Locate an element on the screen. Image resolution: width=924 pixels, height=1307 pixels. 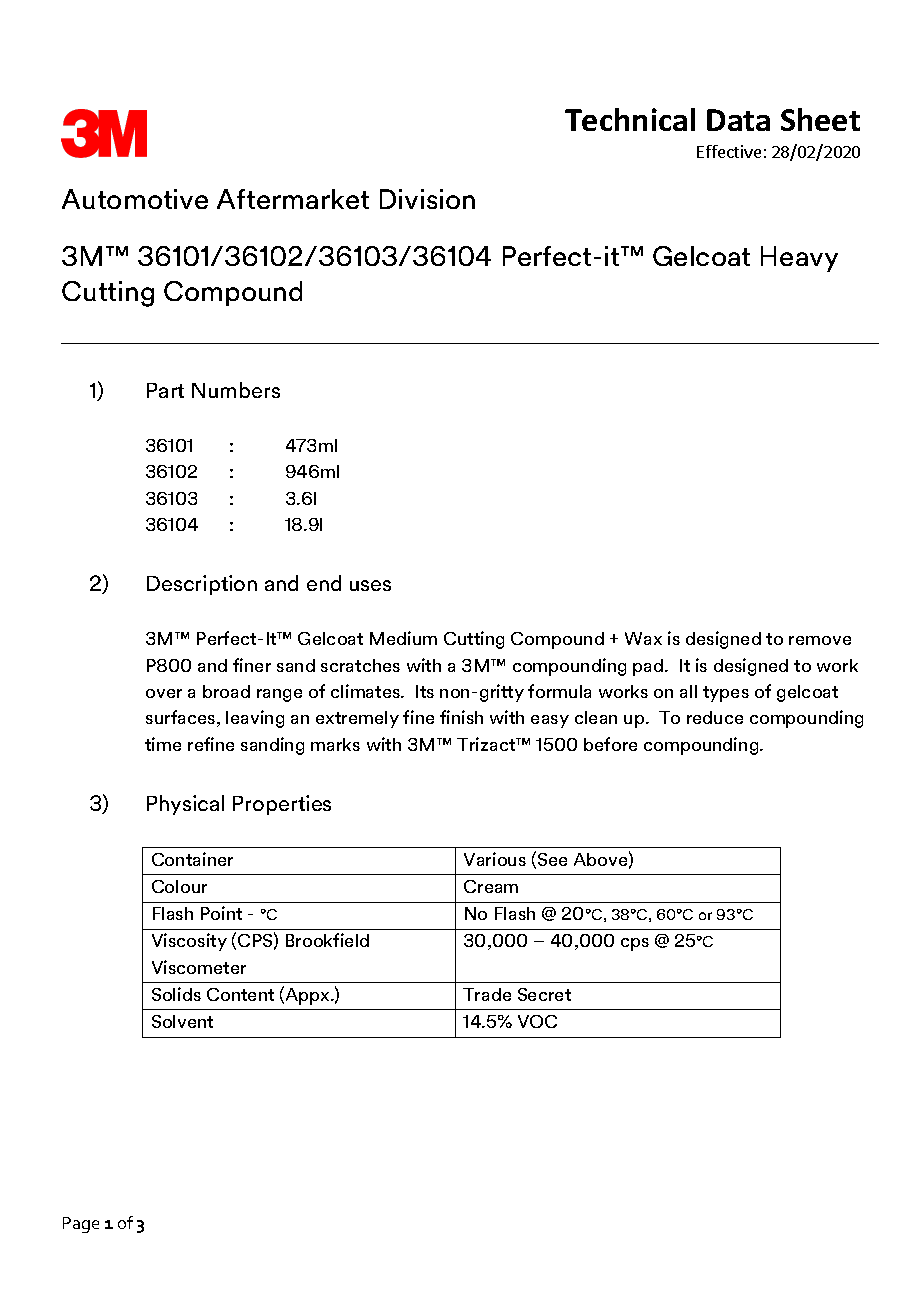
Numbers is located at coordinates (236, 390).
